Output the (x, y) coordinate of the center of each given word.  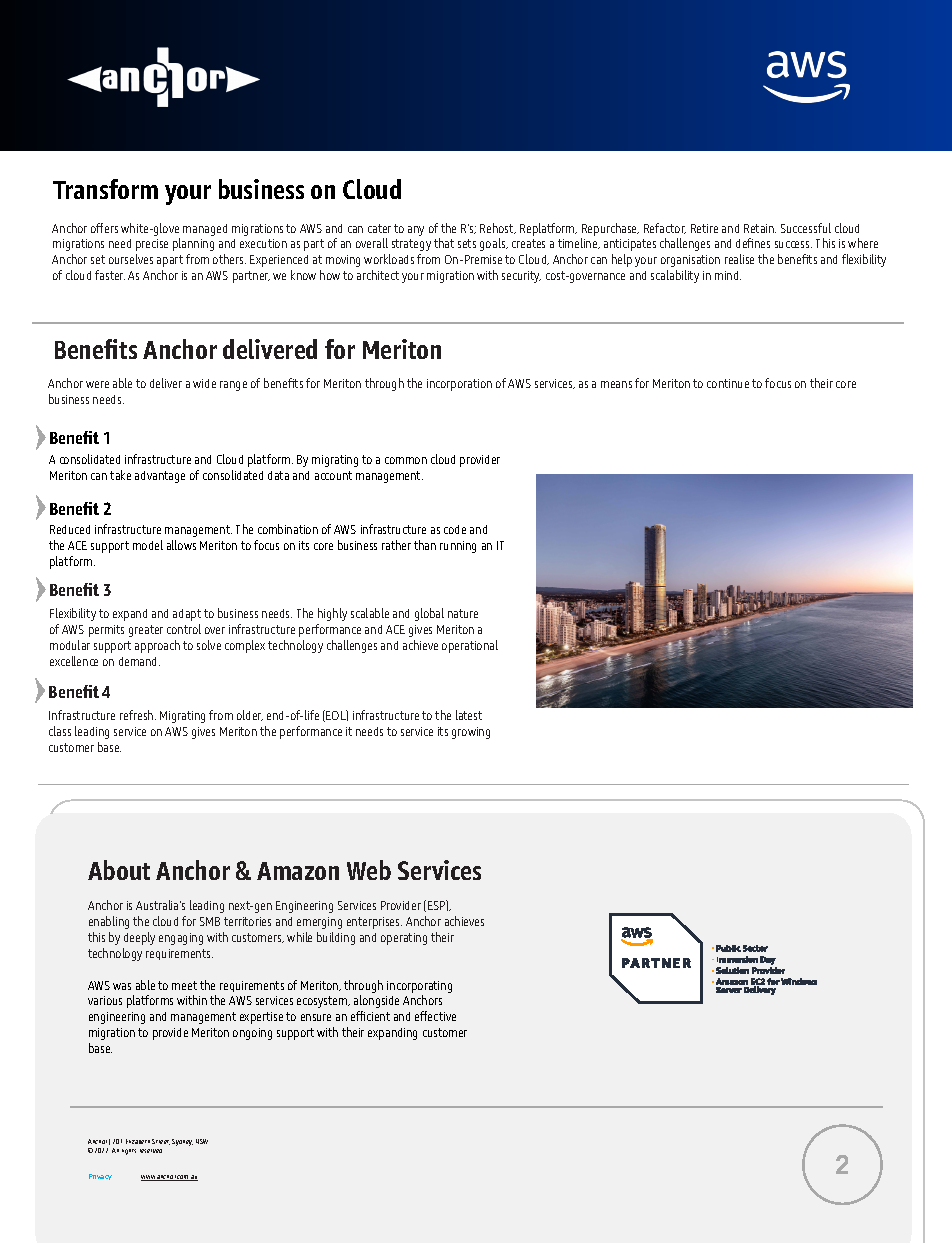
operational (470, 646)
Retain (760, 228)
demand (139, 661)
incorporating (419, 987)
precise (152, 245)
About (119, 870)
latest (469, 715)
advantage (160, 477)
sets (467, 243)
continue (728, 383)
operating (404, 939)
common (406, 460)
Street (161, 1142)
